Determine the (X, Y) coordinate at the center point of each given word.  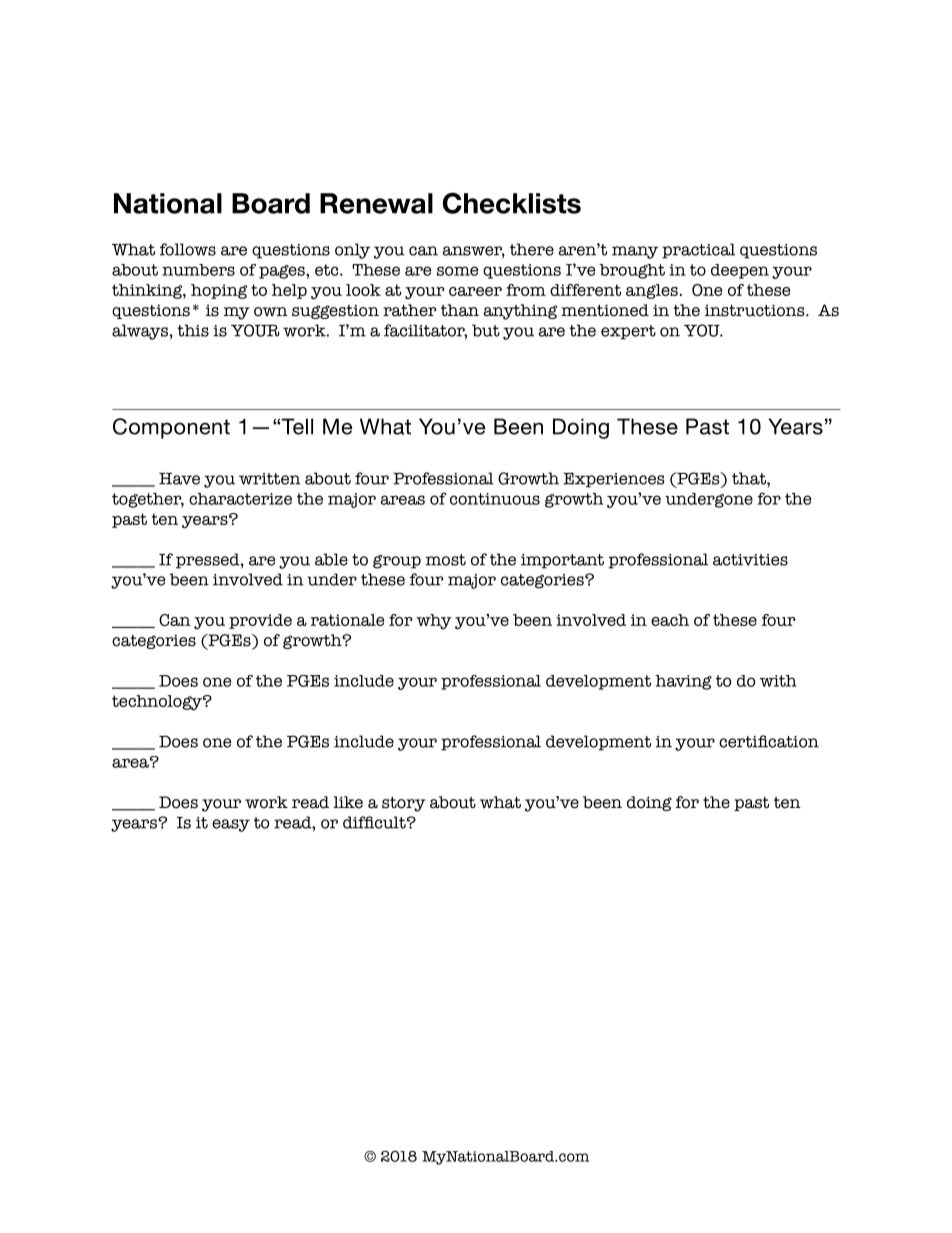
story (404, 804)
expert (628, 332)
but (486, 330)
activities (750, 560)
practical (698, 251)
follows (188, 249)
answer (474, 252)
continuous (495, 499)
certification (769, 741)
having (683, 682)
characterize (240, 499)
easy (231, 825)
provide (260, 621)
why (434, 621)
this (193, 330)
